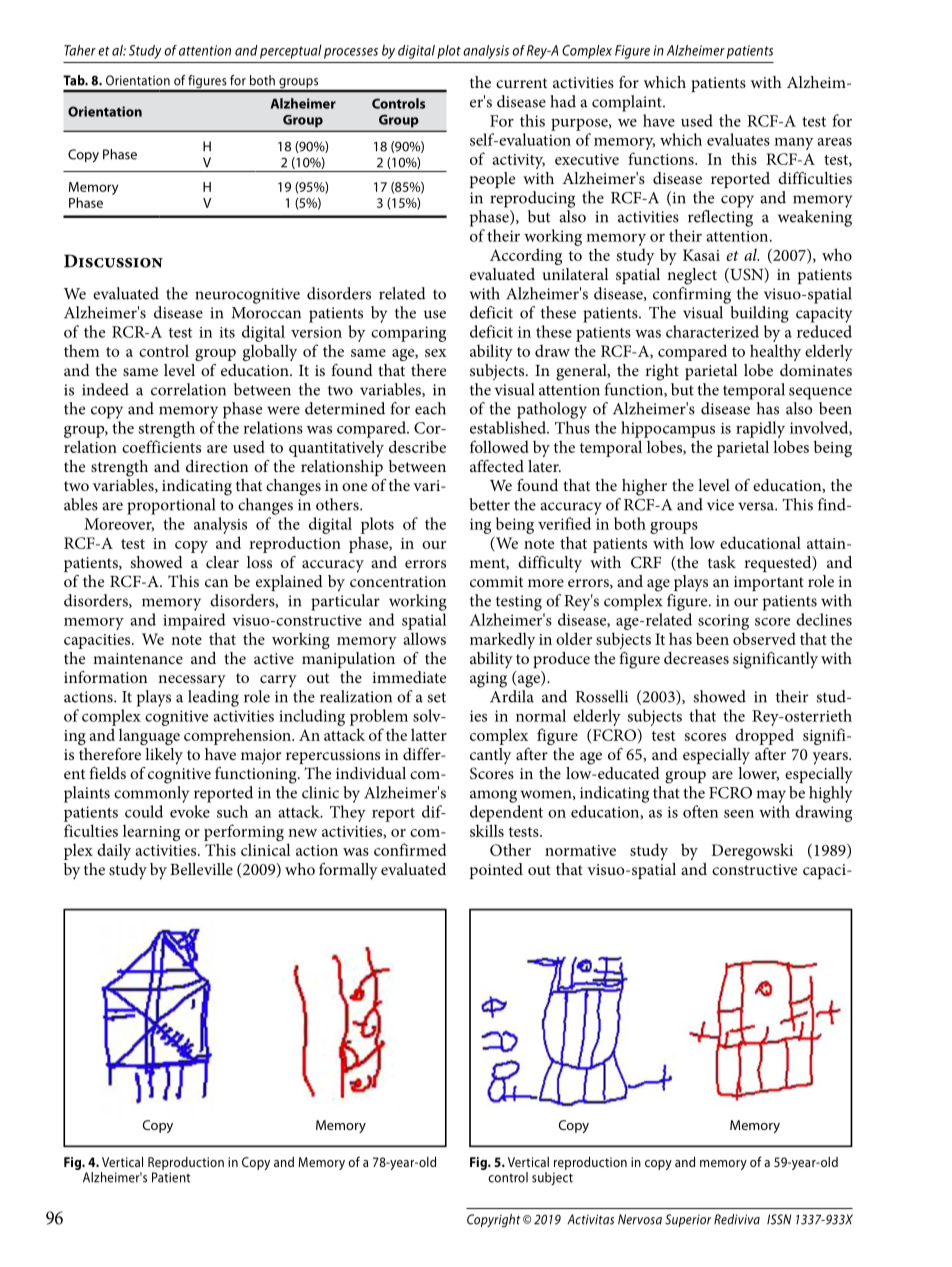 This screenshot has height=1267, width=952. I want to click on observed, so click(764, 638).
